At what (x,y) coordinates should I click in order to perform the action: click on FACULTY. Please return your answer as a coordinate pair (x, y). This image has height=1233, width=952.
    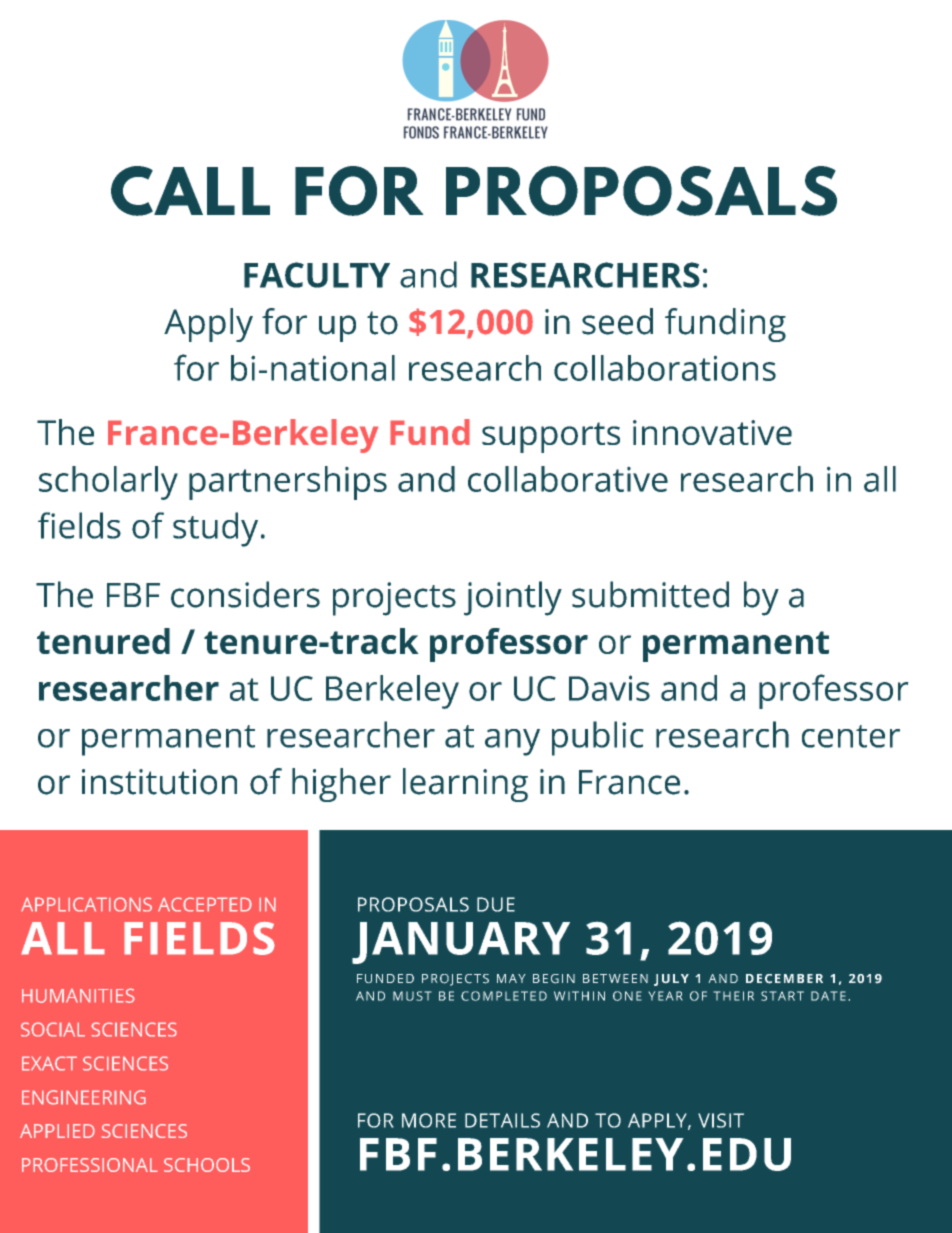
    Looking at the image, I should click on (317, 275).
